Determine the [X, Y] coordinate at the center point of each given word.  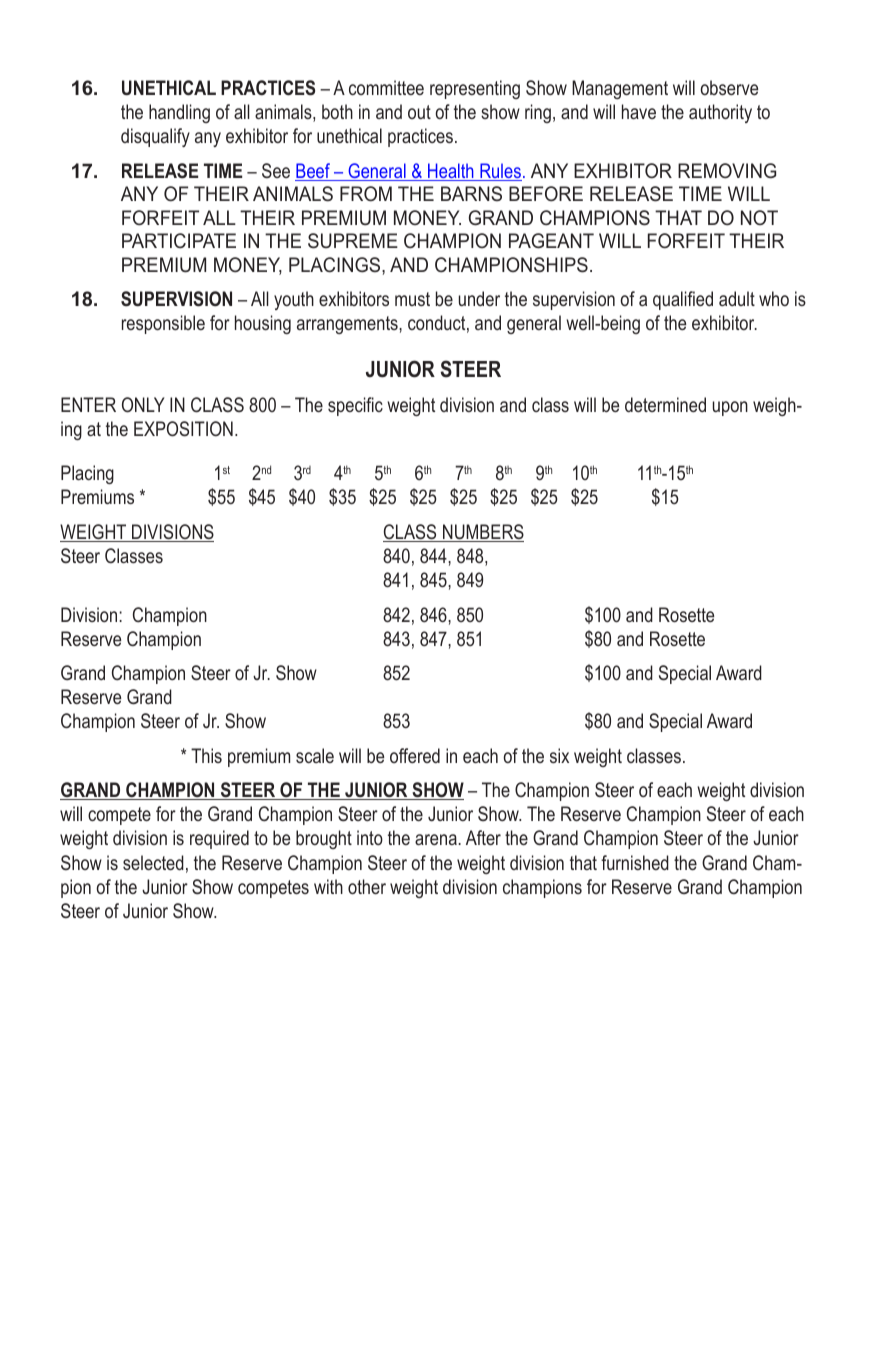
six [559, 755]
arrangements [348, 325]
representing [475, 89]
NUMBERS [482, 533]
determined [665, 404]
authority [720, 113]
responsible [163, 324]
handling [179, 113]
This [206, 755]
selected [153, 862]
